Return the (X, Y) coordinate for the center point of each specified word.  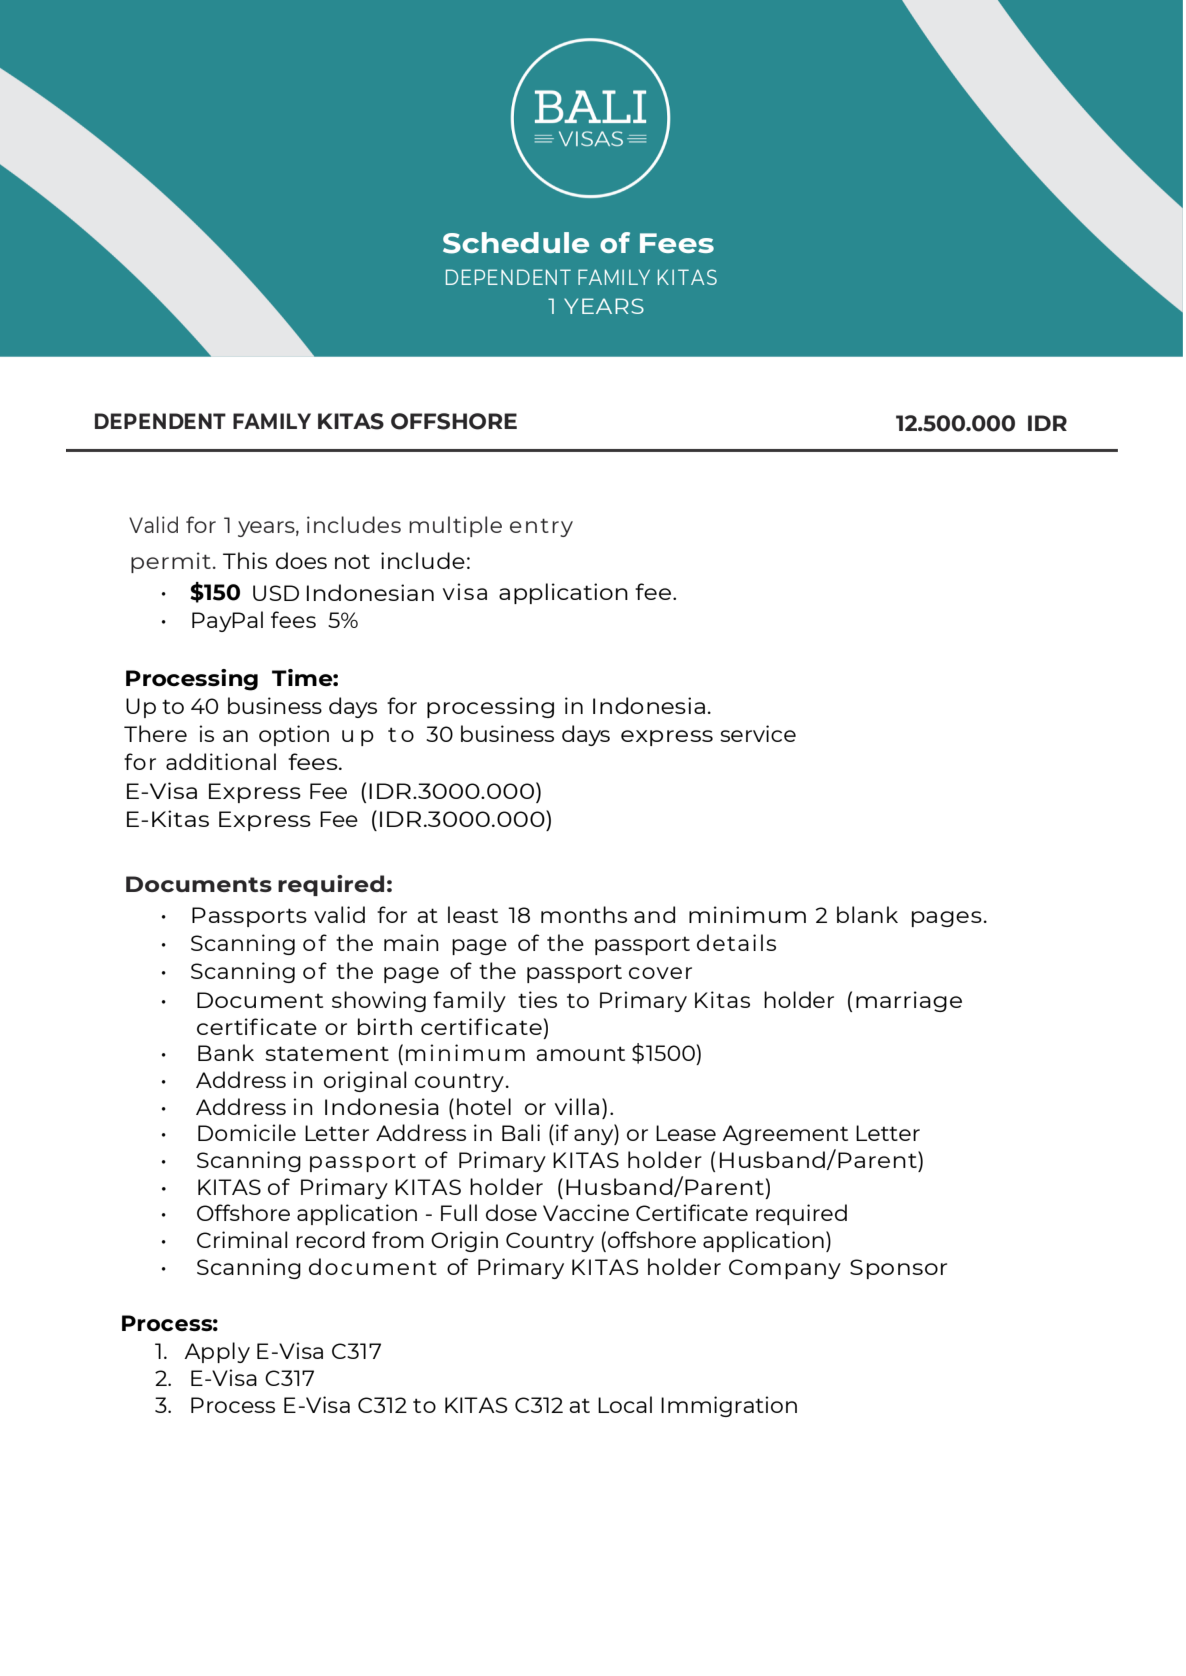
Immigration (729, 1406)
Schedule (516, 243)
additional (221, 761)
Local (625, 1404)
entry (541, 528)
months (584, 914)
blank (867, 914)
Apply (217, 1352)
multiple (455, 526)
